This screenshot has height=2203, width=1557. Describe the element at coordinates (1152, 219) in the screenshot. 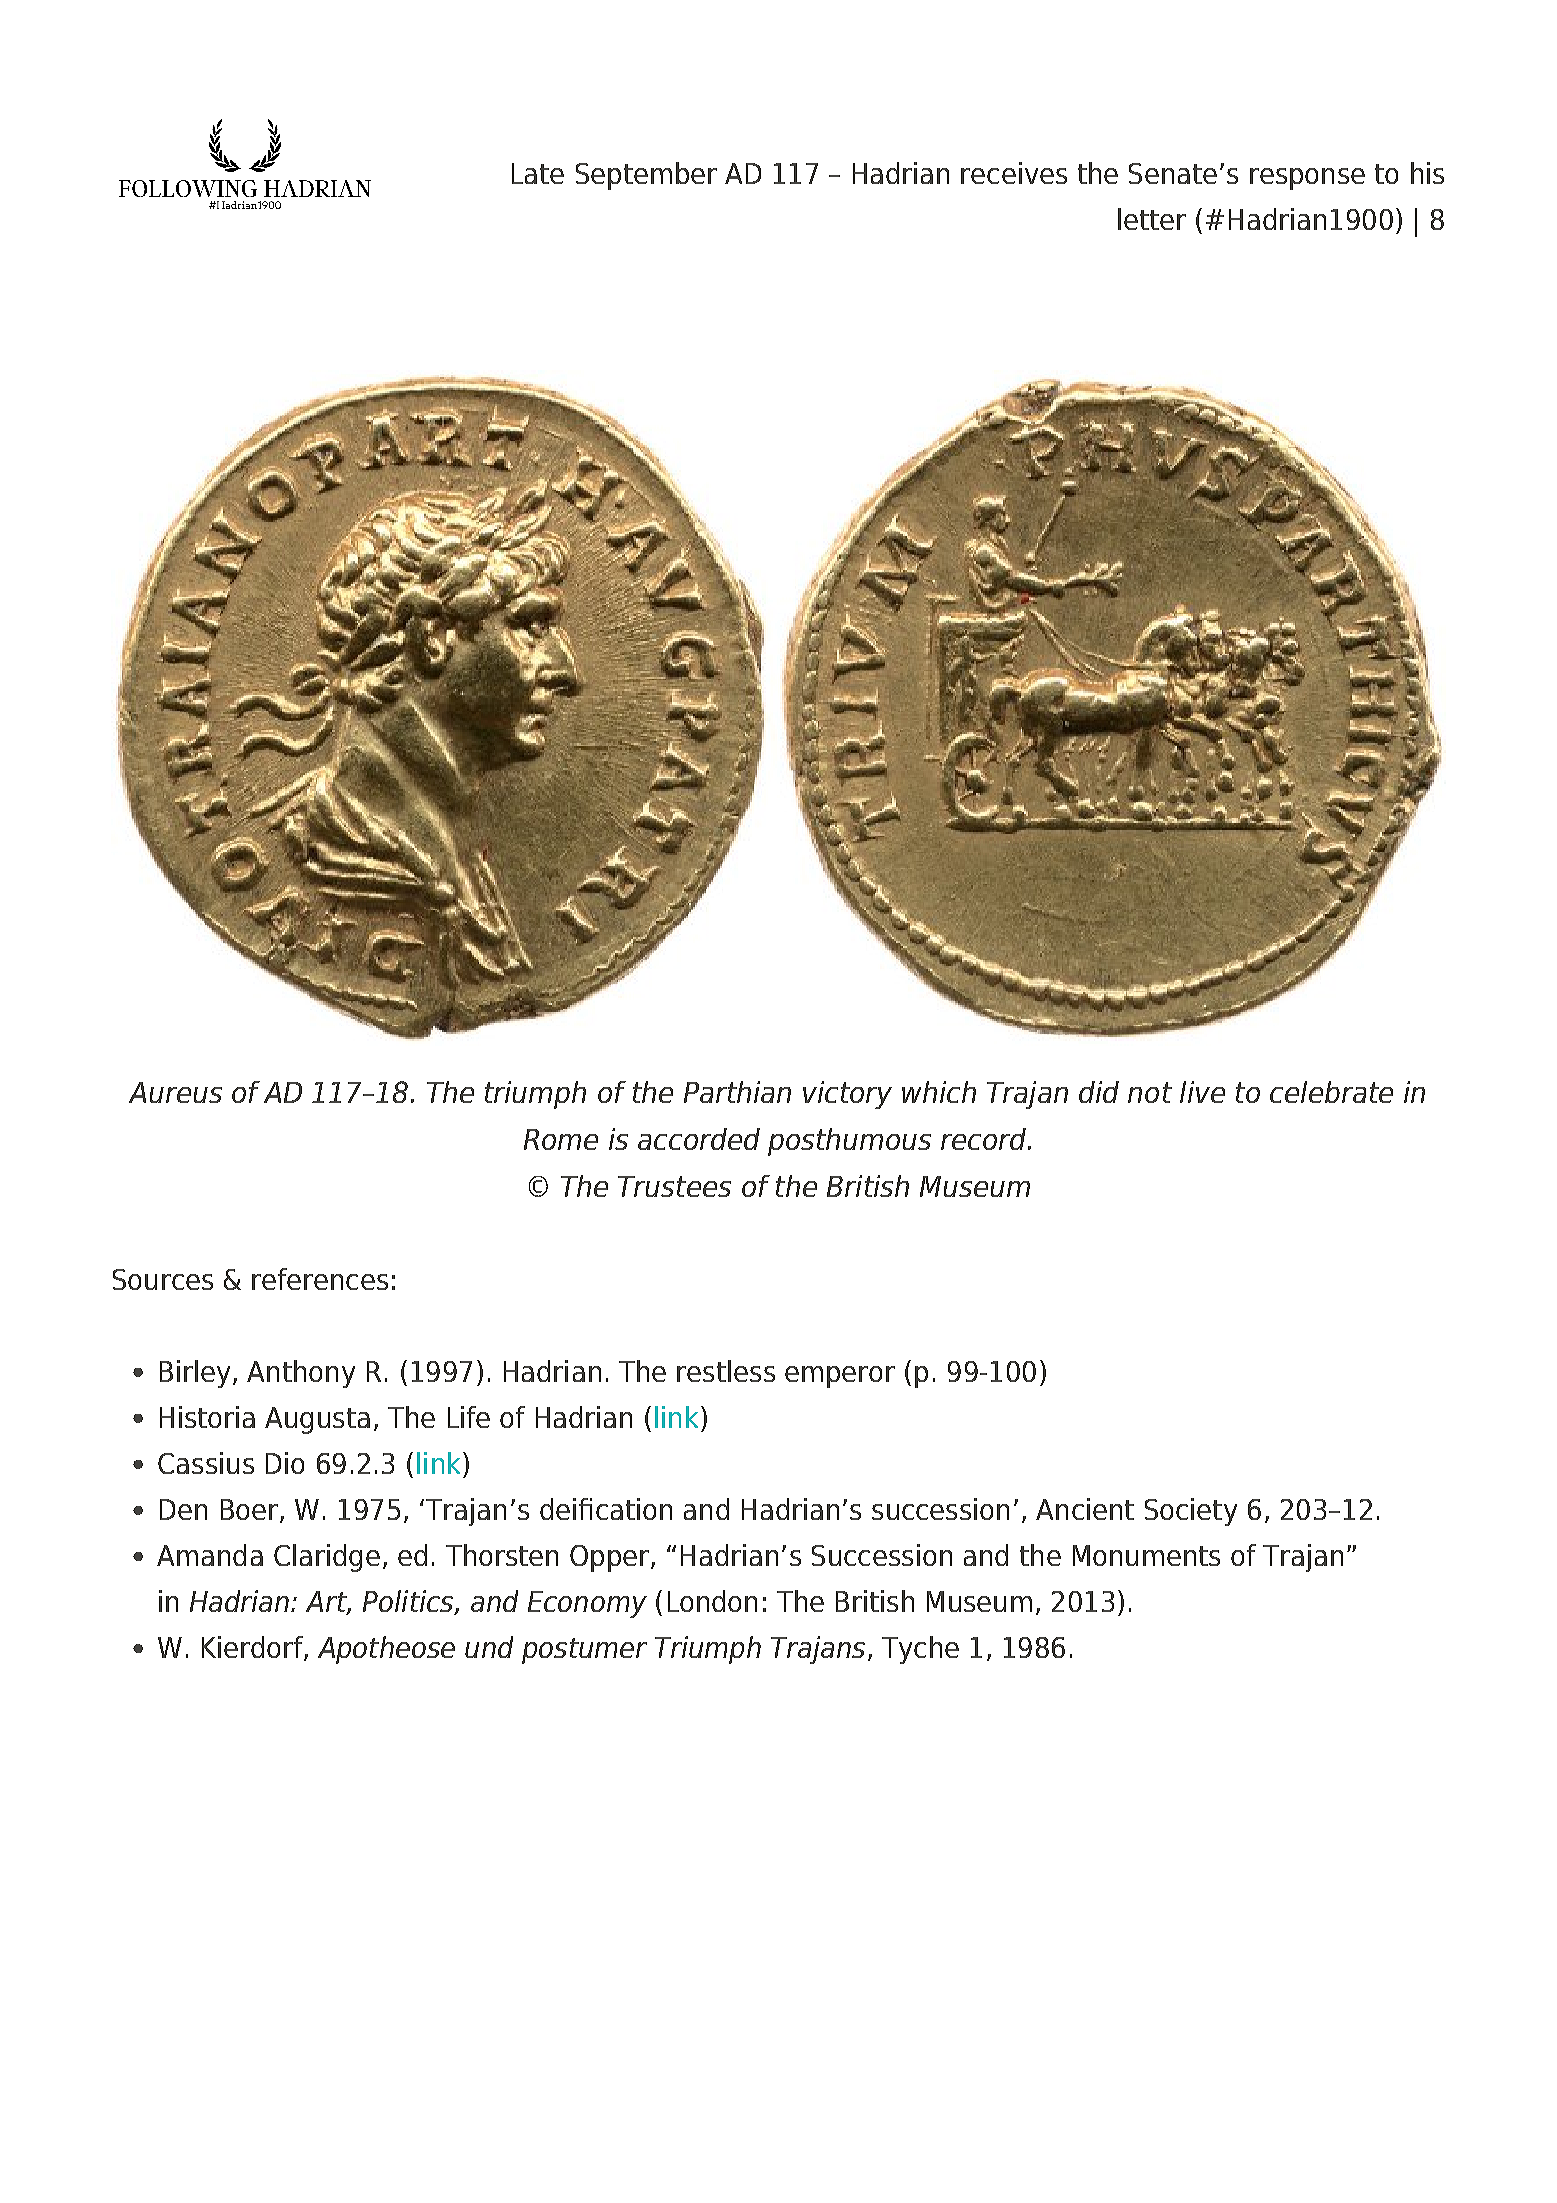

I see `letter` at that location.
